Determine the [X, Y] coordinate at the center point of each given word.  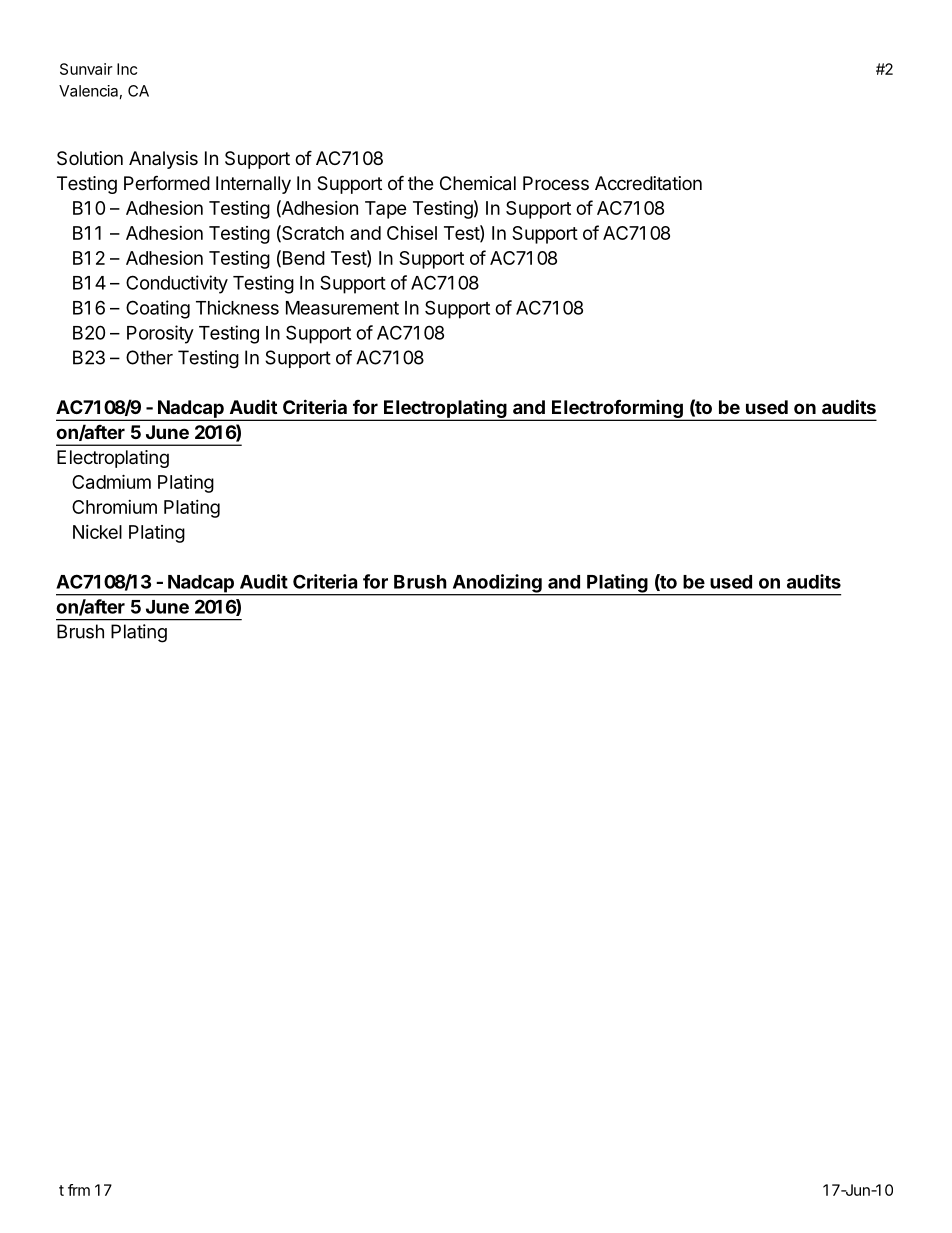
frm [79, 1190]
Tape [386, 210]
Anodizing [497, 584]
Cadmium [111, 481]
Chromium [114, 507]
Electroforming [617, 410]
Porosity [160, 334]
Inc [127, 69]
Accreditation [648, 183]
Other [149, 357]
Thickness [237, 307]
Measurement [342, 308]
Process [556, 183]
